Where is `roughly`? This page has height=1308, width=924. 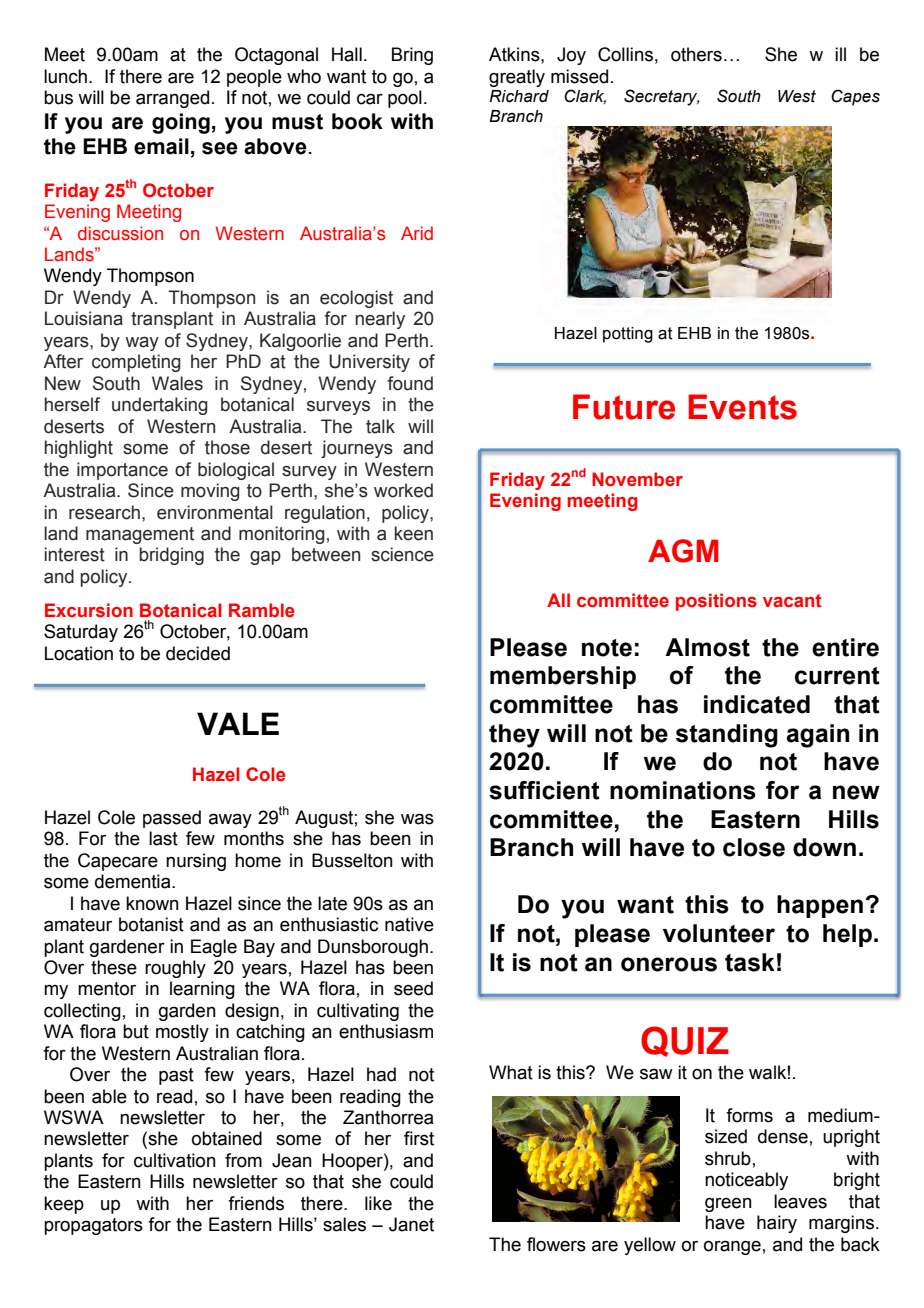 roughly is located at coordinates (175, 969).
